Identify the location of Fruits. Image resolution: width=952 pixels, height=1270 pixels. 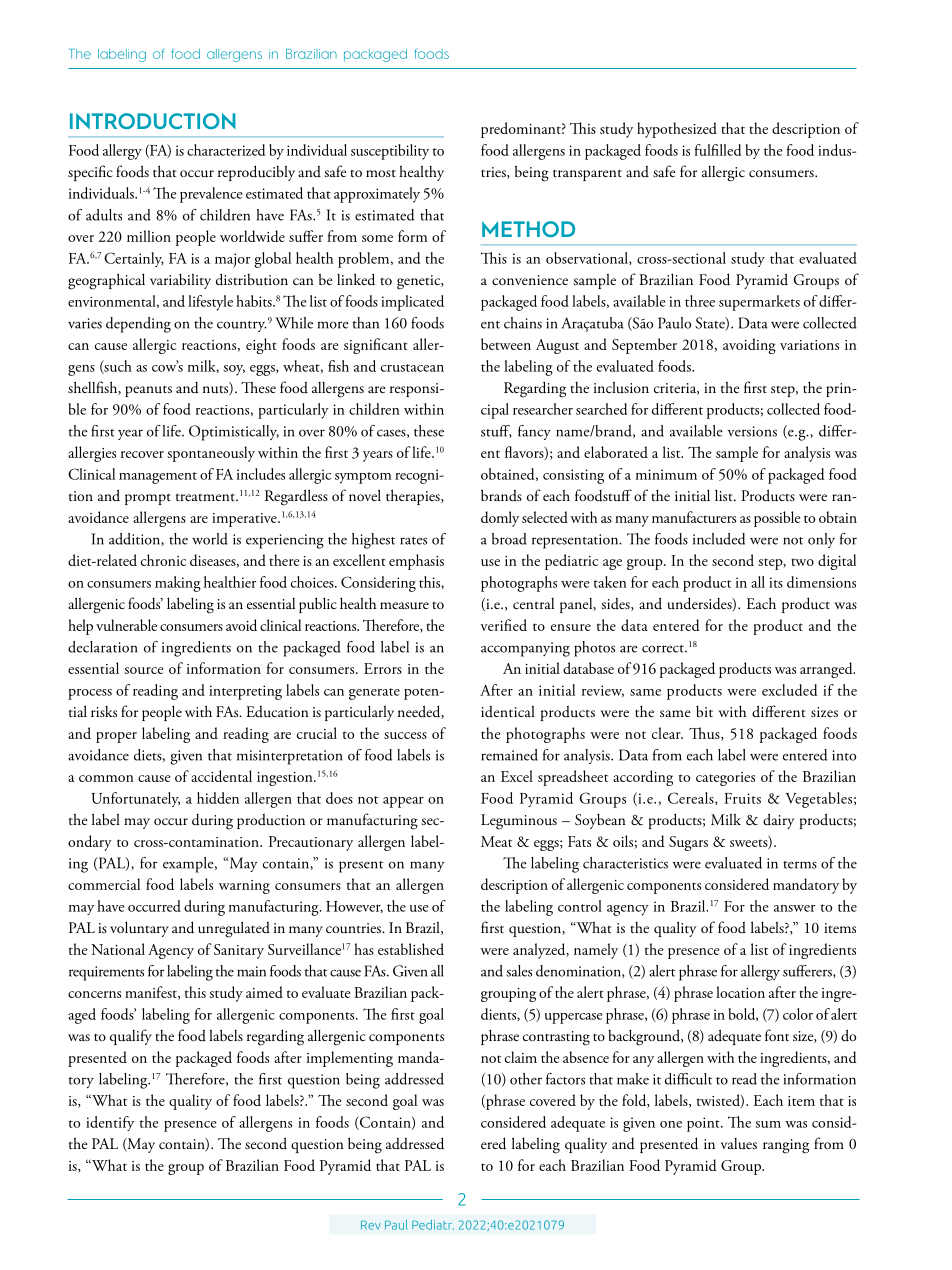
(742, 798).
